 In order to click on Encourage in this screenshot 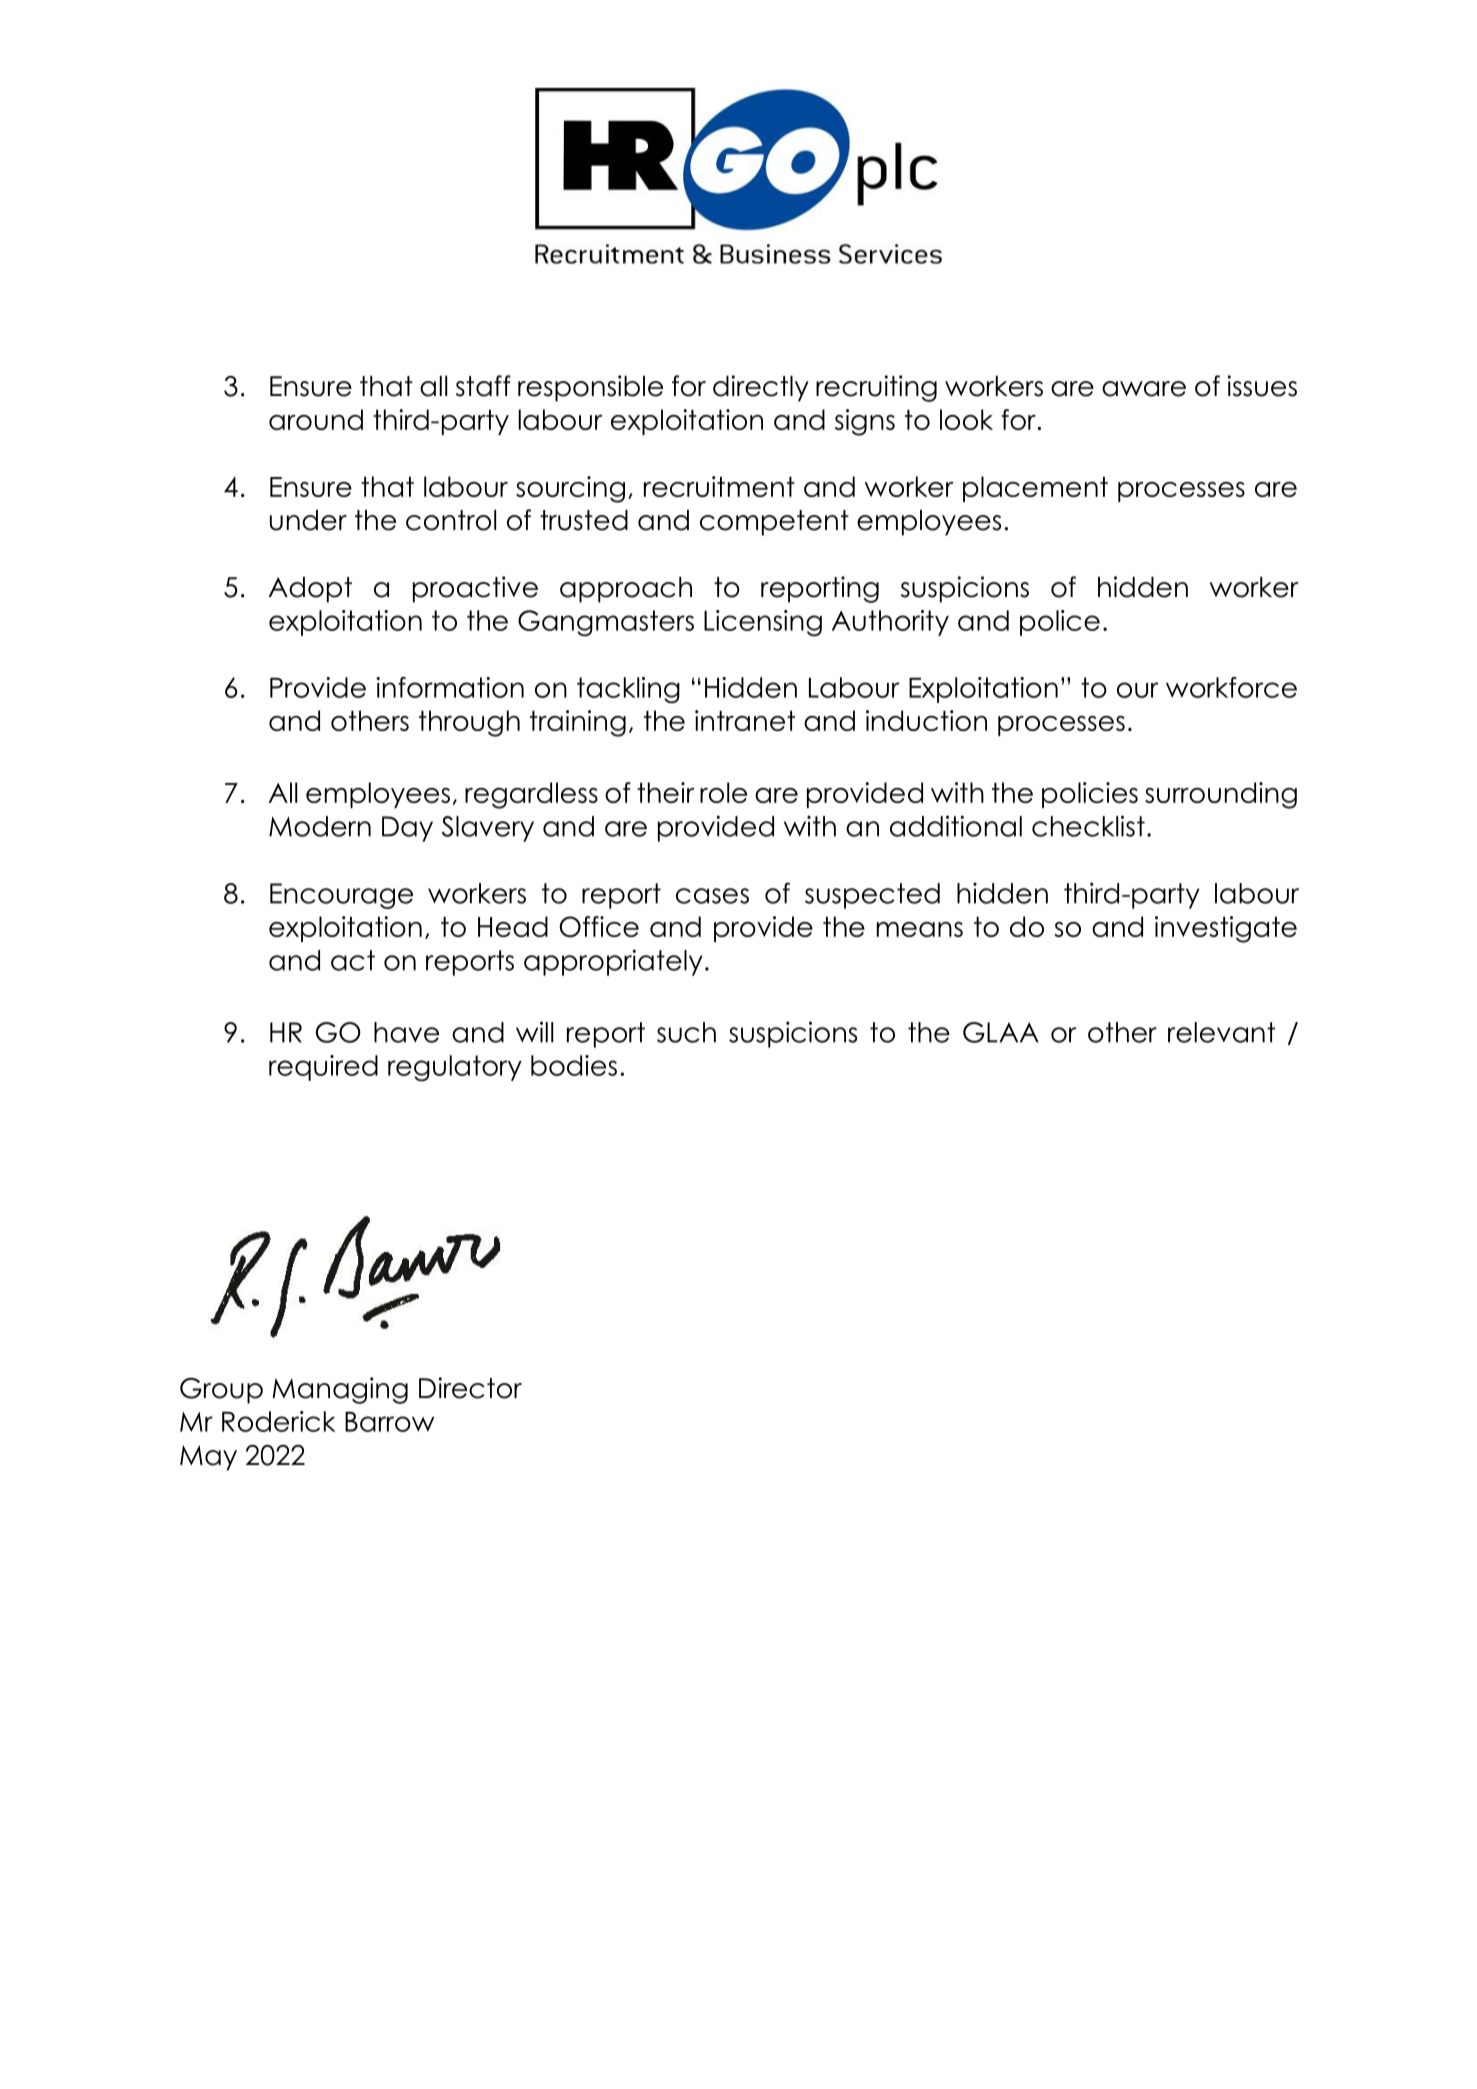, I will do `click(341, 896)`.
